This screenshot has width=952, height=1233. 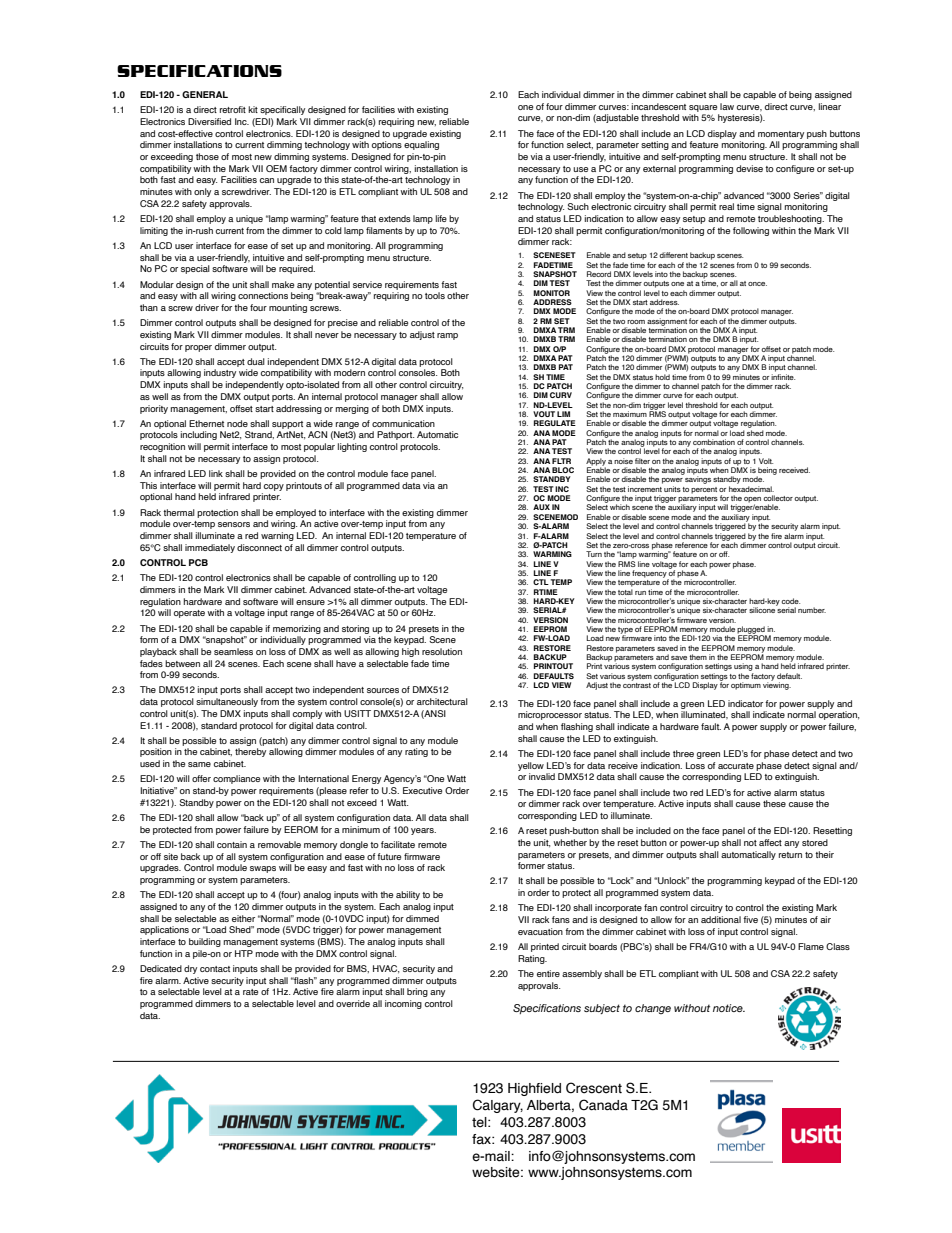 I want to click on link, so click(x=216, y=473).
